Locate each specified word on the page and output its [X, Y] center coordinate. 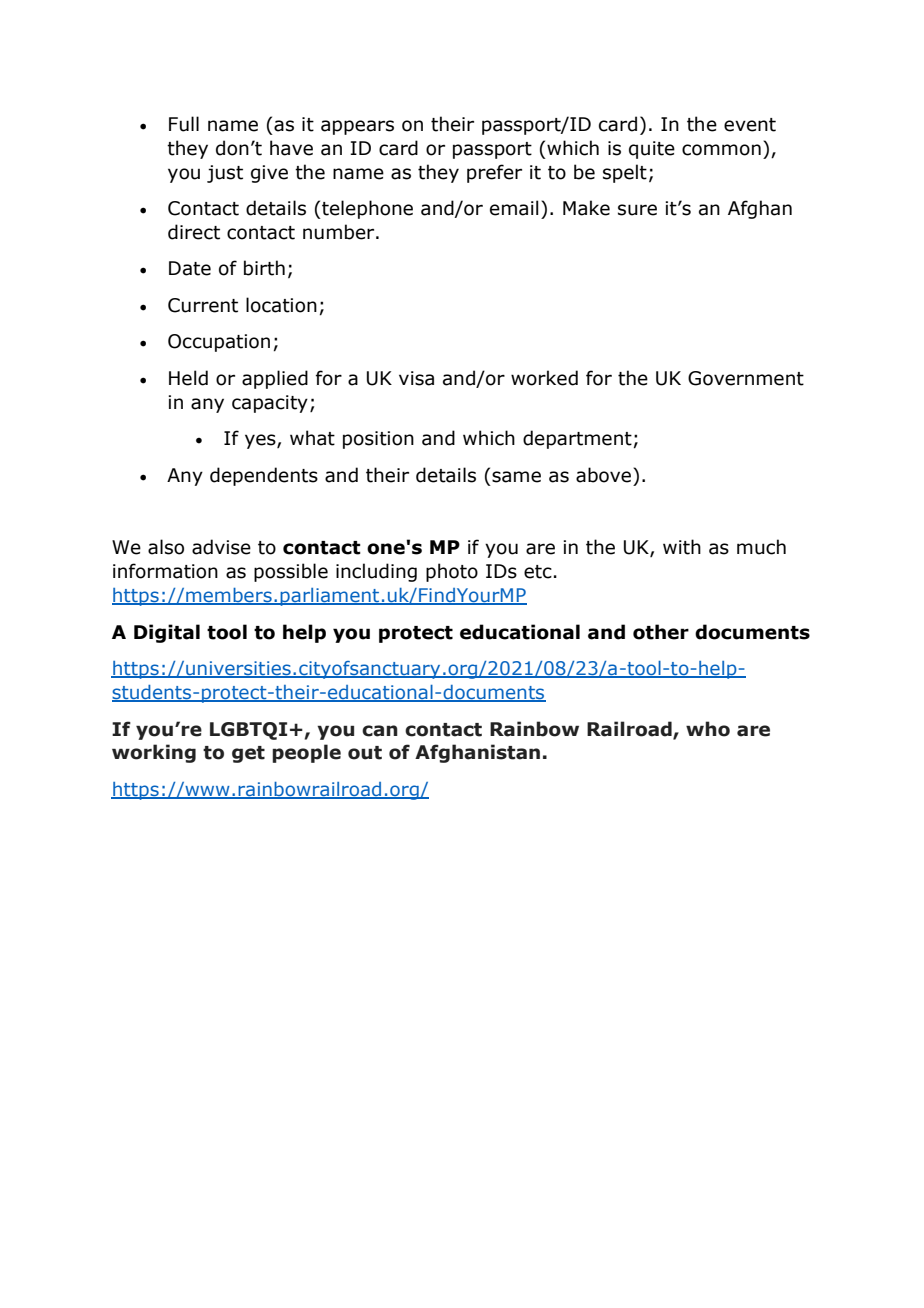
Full [184, 124]
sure [637, 210]
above [605, 475]
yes [261, 441]
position [378, 440]
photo [452, 572]
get [248, 754]
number [340, 232]
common [721, 150]
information [165, 571]
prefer [494, 173]
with [682, 547]
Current [203, 305]
